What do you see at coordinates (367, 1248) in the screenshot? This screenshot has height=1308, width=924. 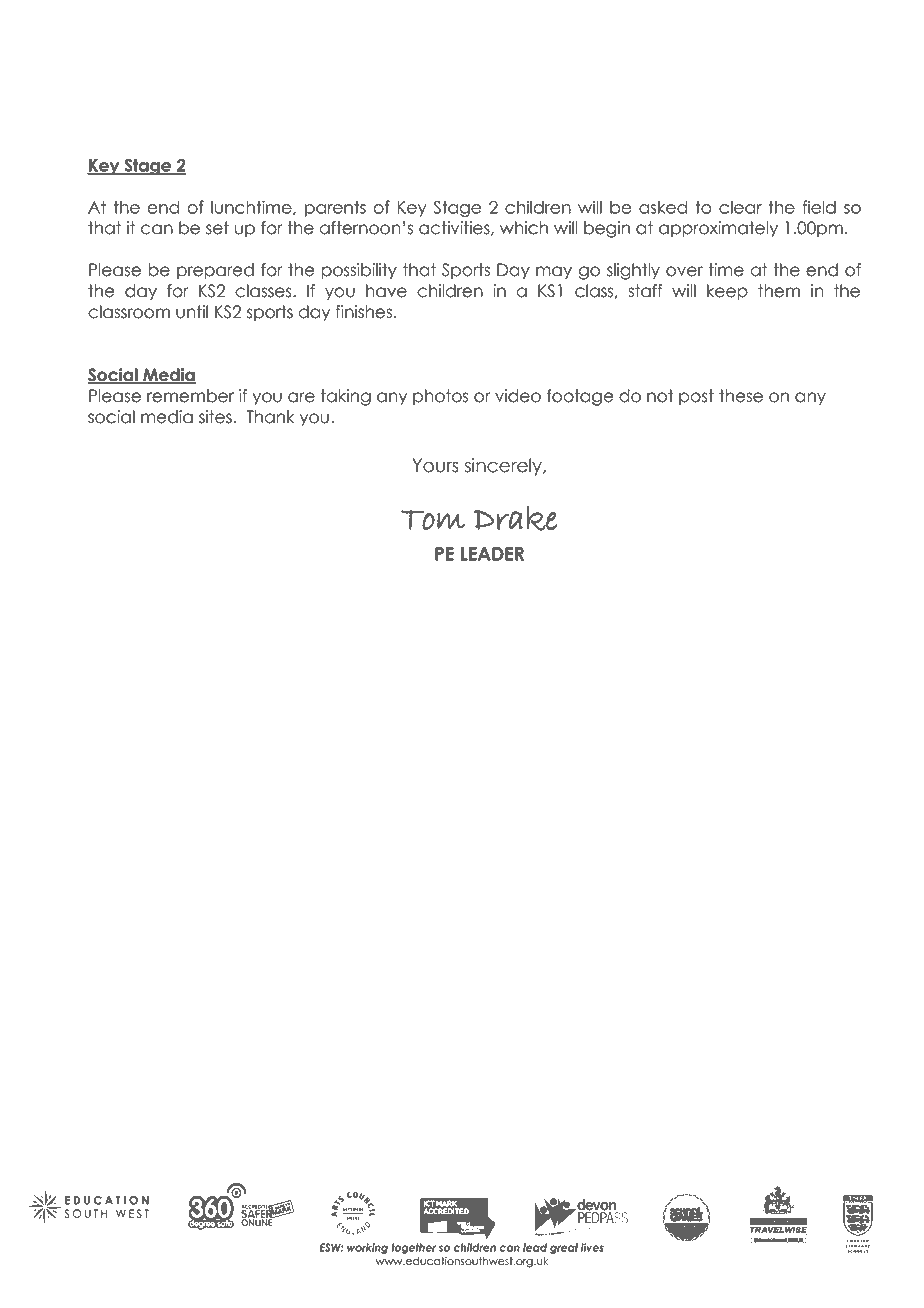 I see `working` at bounding box center [367, 1248].
